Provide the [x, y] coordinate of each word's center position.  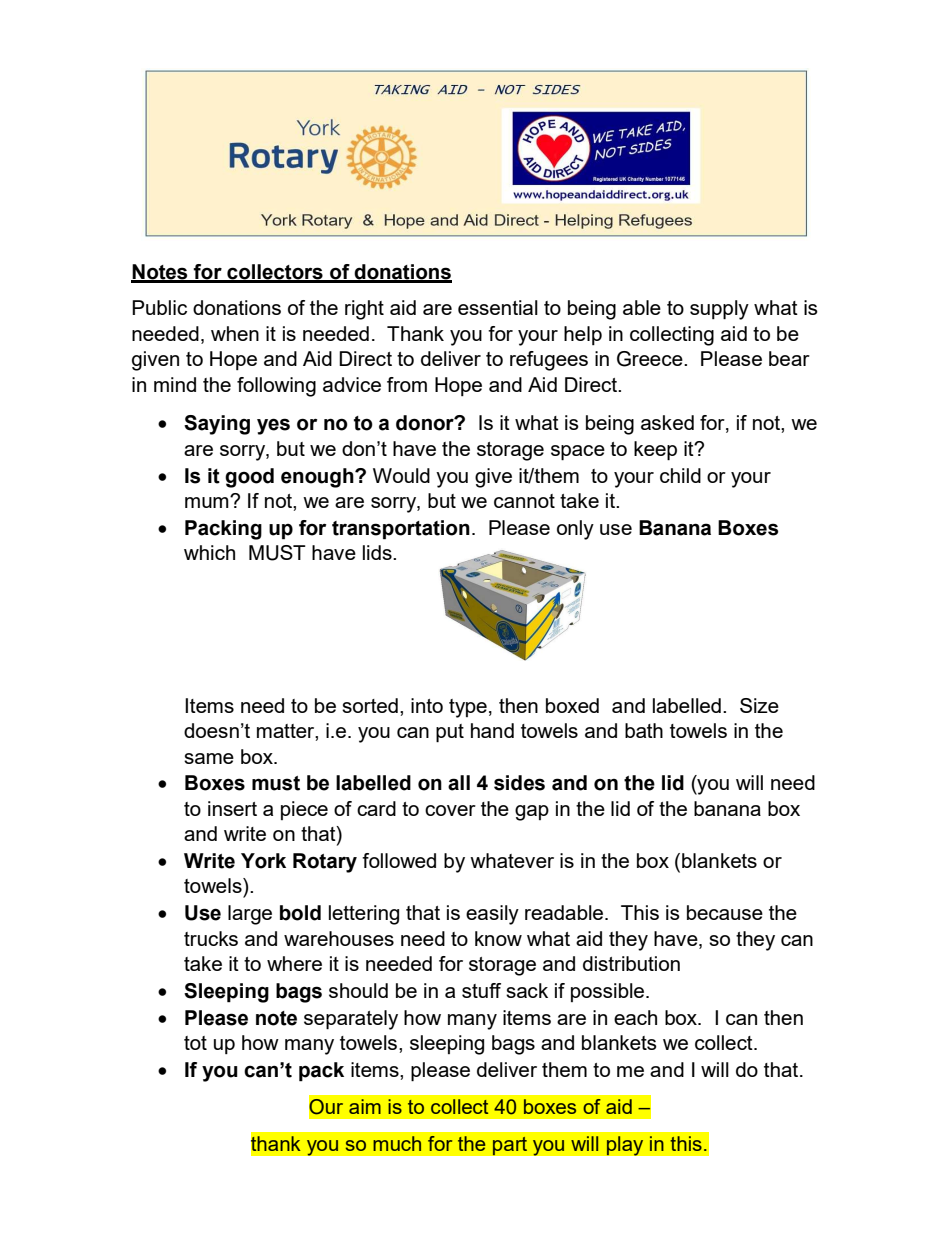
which [209, 552]
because [725, 912]
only [575, 530]
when [235, 333]
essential [498, 307]
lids [378, 552]
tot [195, 1043]
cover [450, 810]
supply [719, 310]
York [263, 861]
